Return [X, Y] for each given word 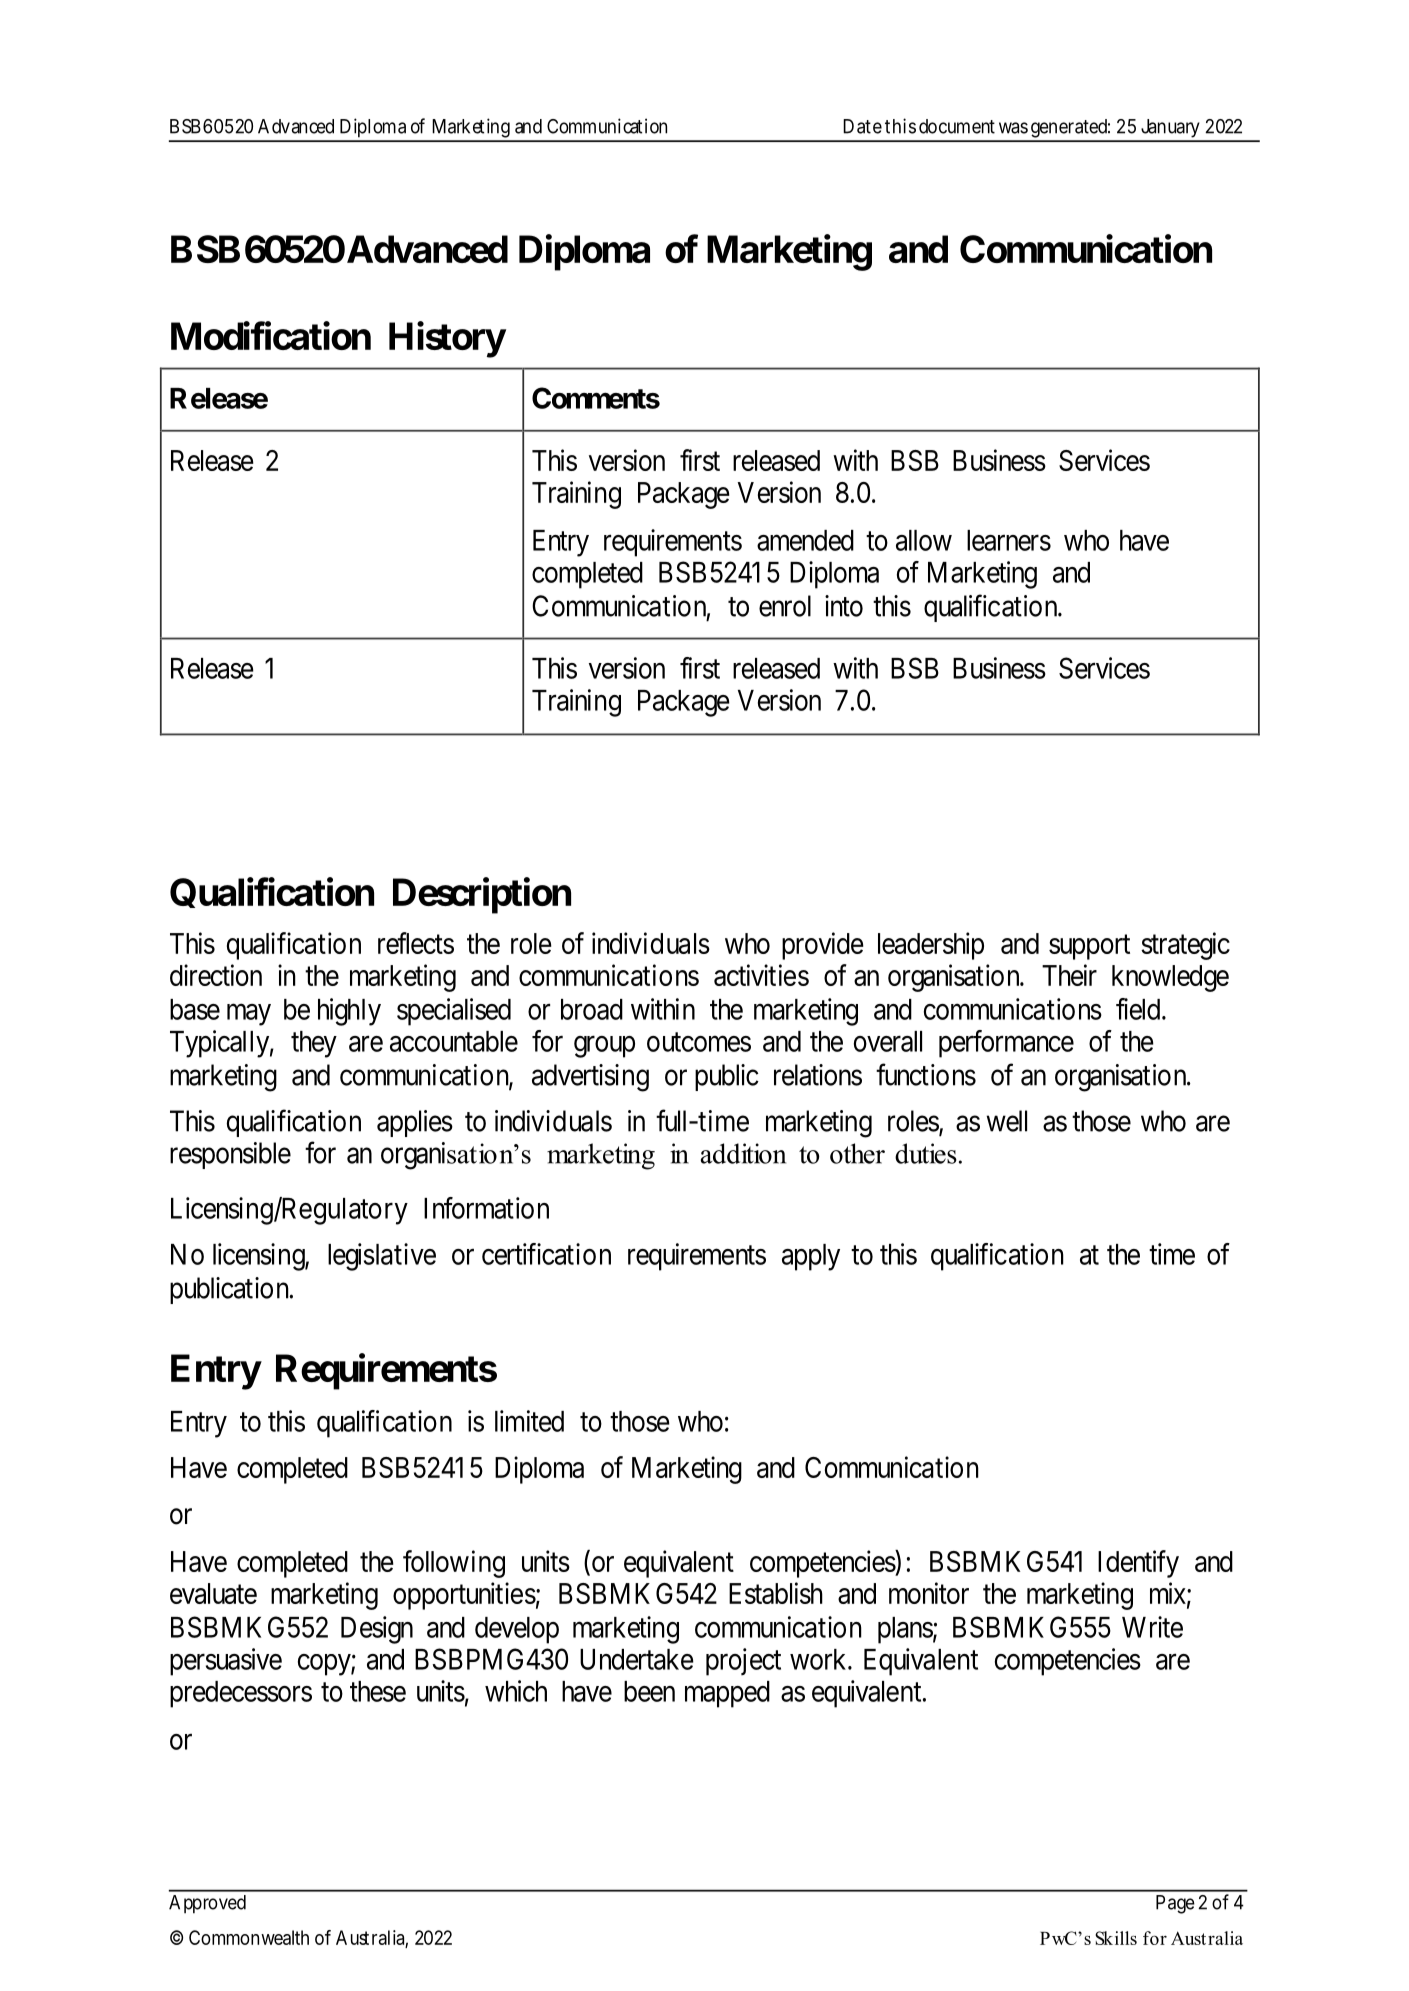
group [604, 1047]
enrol [785, 606]
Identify [1138, 1564]
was [1013, 128]
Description [482, 896]
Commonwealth [249, 1937]
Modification [271, 336]
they [314, 1044]
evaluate [213, 1593]
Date [862, 126]
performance [1006, 1044]
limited [529, 1421]
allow [924, 540]
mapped [727, 1694]
